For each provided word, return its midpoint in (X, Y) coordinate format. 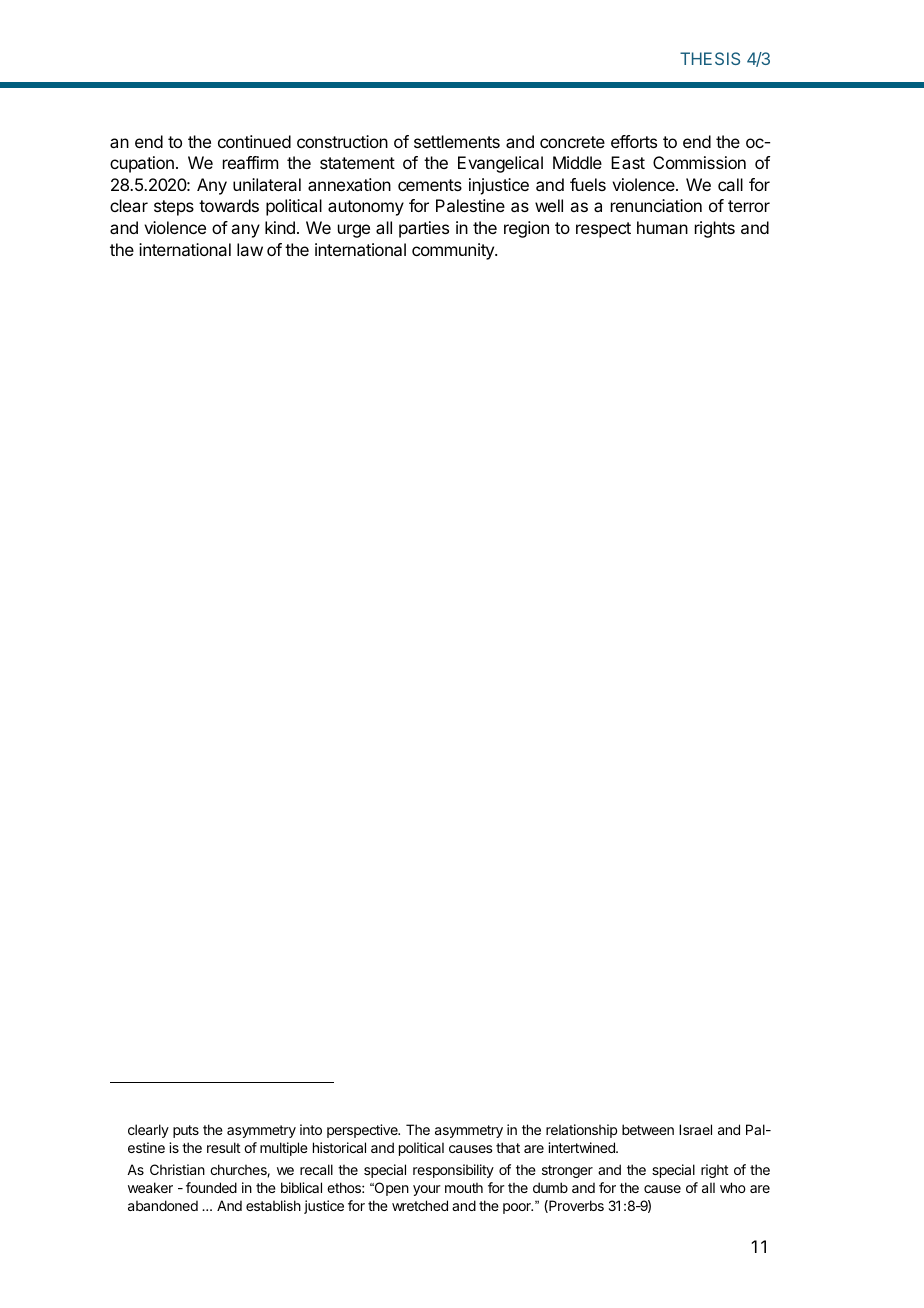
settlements (457, 141)
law (250, 249)
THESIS (710, 58)
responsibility (453, 1171)
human (662, 227)
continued (254, 141)
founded (211, 1187)
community (454, 251)
